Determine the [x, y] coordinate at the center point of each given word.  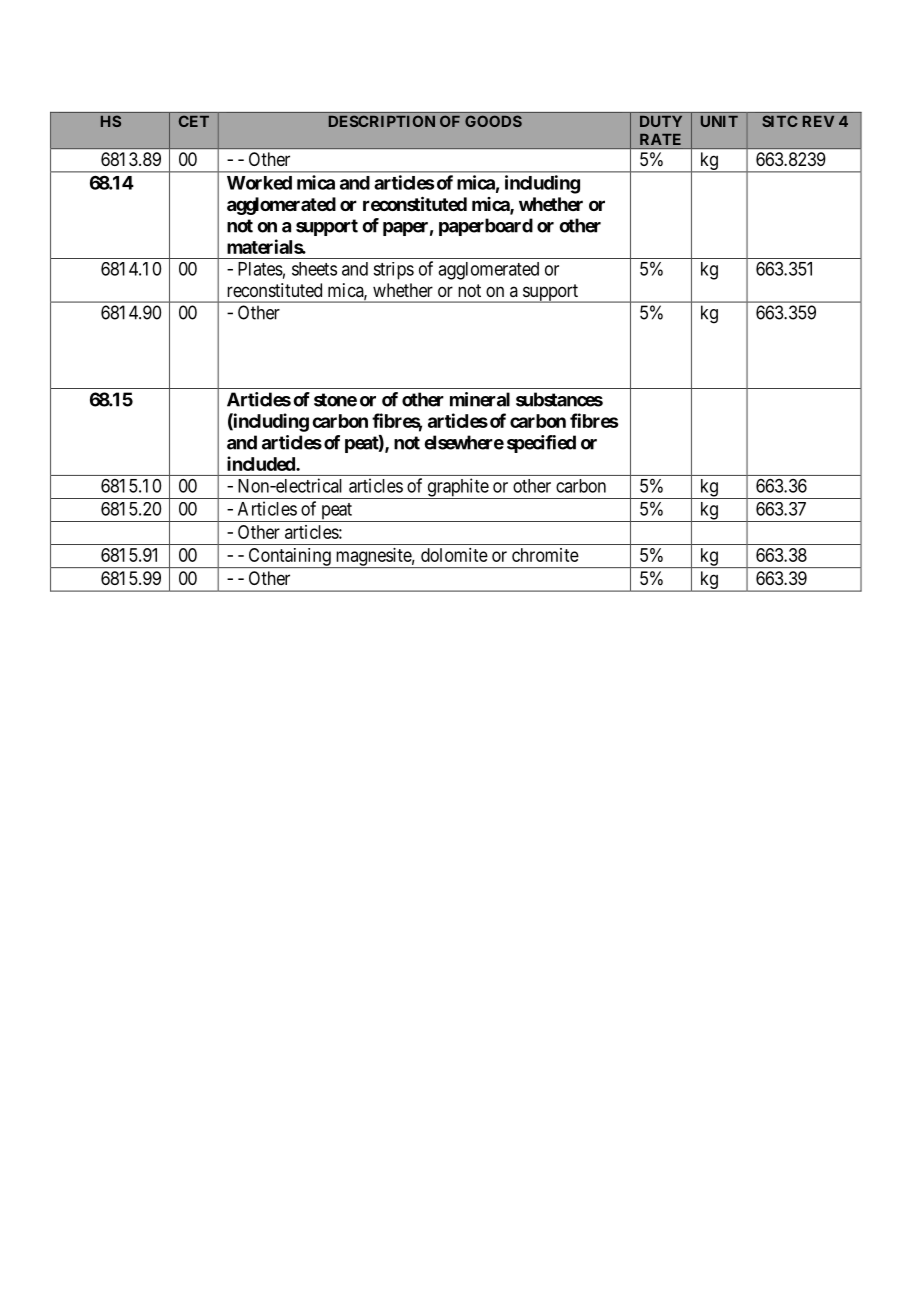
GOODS [493, 121]
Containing [289, 558]
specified [541, 444]
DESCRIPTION [382, 121]
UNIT [719, 121]
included [262, 463]
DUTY [661, 121]
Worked [259, 183]
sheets [314, 269]
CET [194, 121]
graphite [457, 488]
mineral [480, 399]
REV [818, 121]
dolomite [454, 555]
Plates [260, 269]
